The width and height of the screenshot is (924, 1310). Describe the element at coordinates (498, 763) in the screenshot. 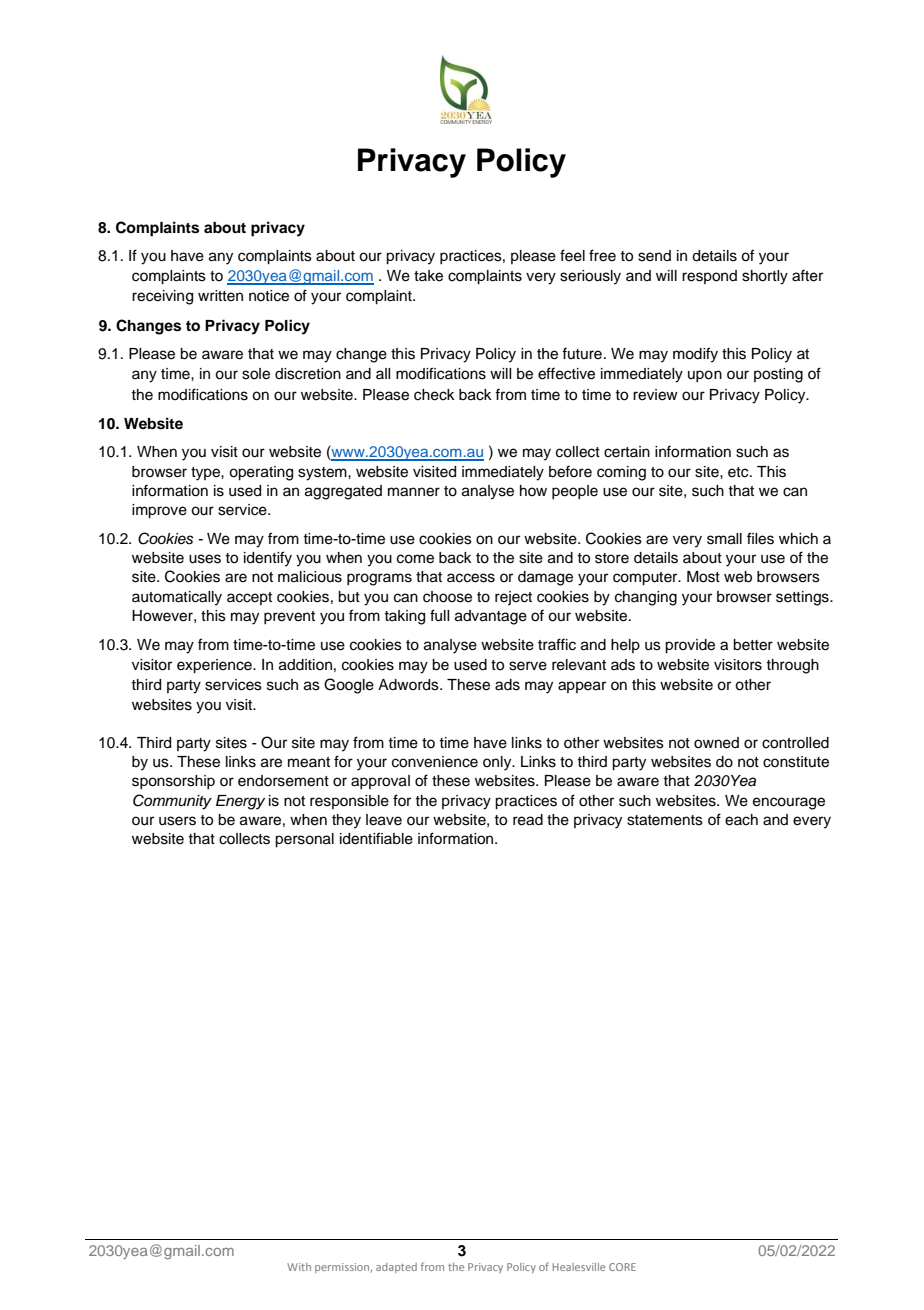

I see `only` at that location.
